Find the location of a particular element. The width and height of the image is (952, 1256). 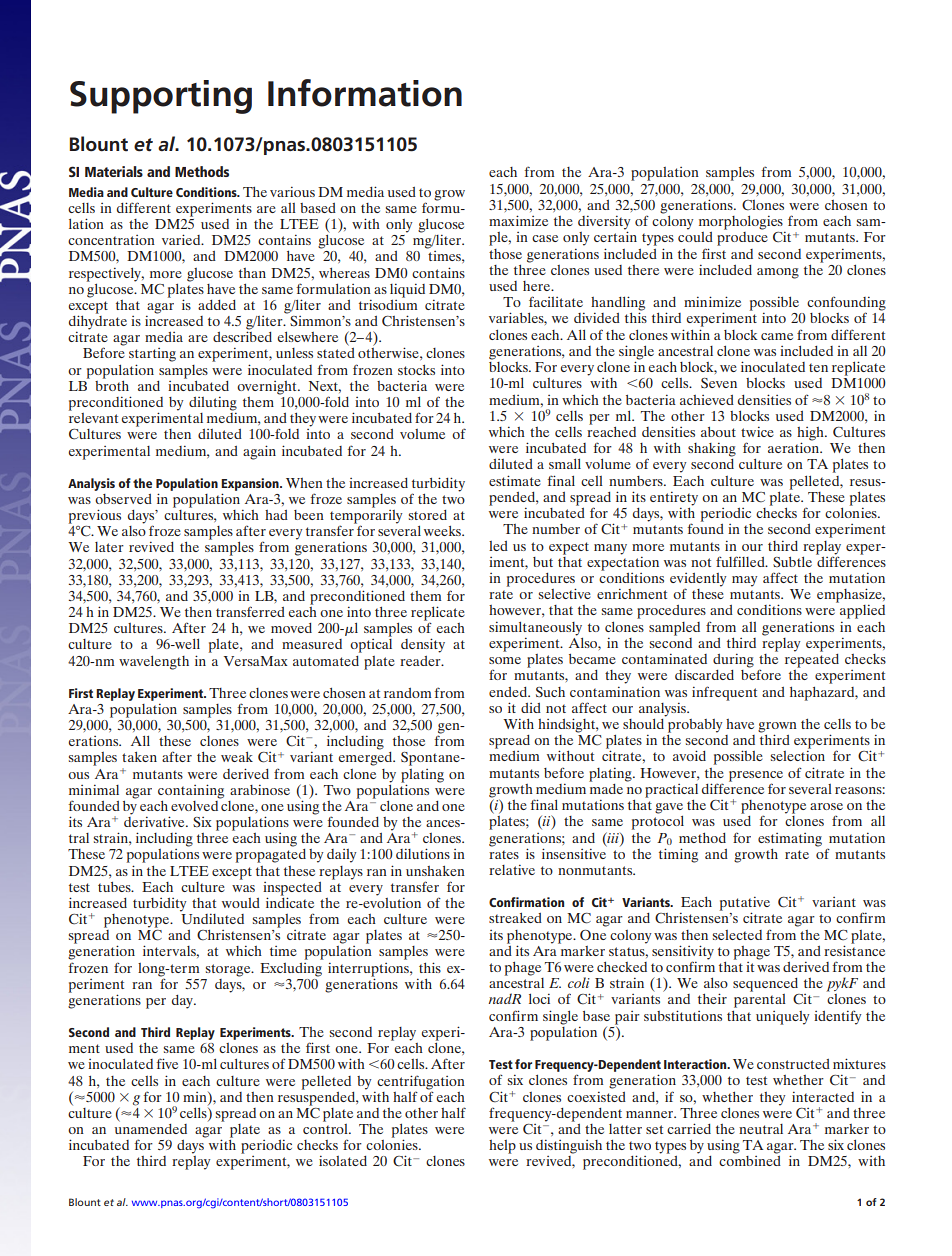

five is located at coordinates (167, 1063).
